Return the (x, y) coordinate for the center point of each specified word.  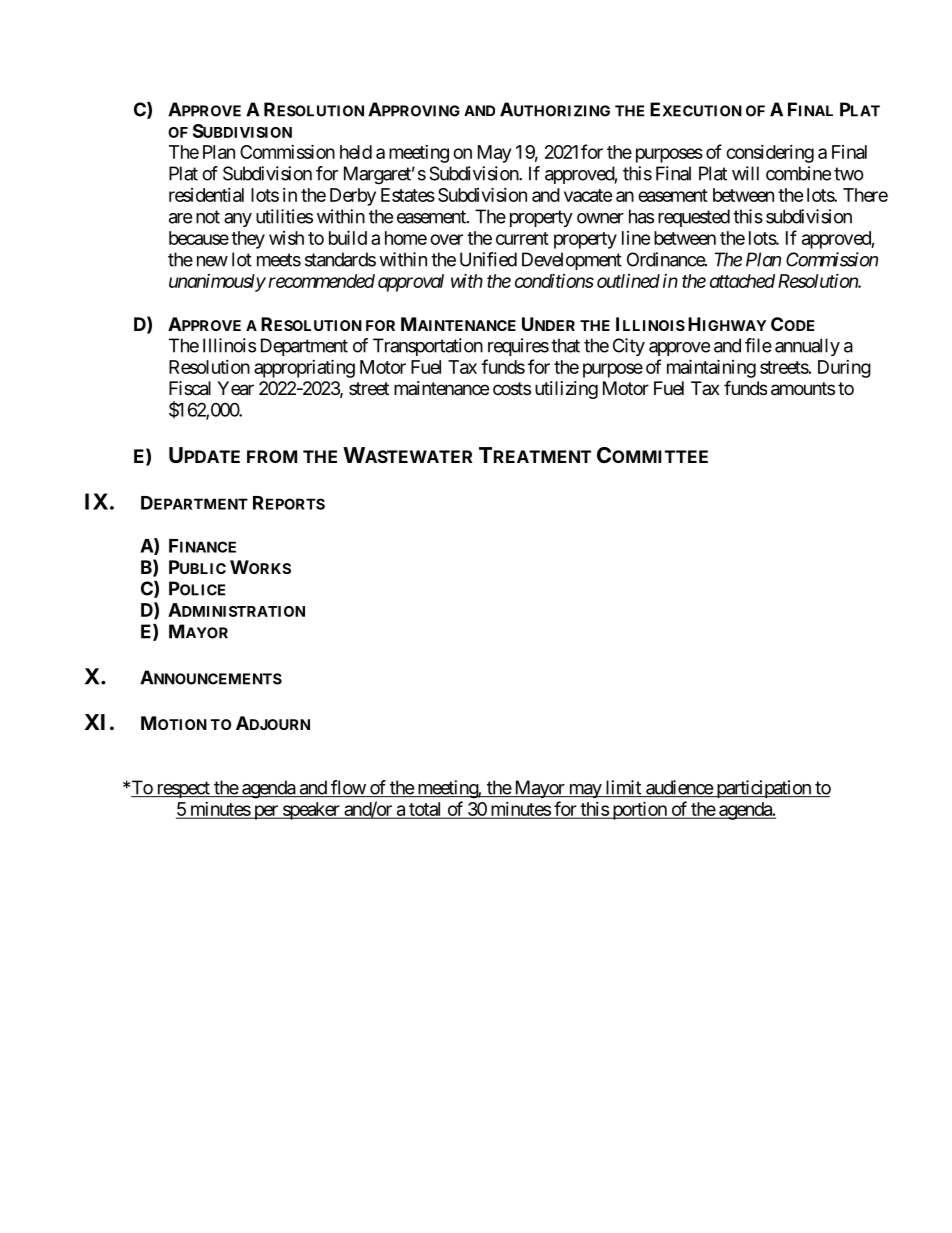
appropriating (304, 368)
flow (348, 788)
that (565, 345)
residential (206, 195)
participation (763, 789)
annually (807, 347)
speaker (311, 811)
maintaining (711, 368)
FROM (272, 456)
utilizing (566, 390)
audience (679, 788)
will (745, 173)
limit (623, 788)
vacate (588, 195)
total (425, 810)
